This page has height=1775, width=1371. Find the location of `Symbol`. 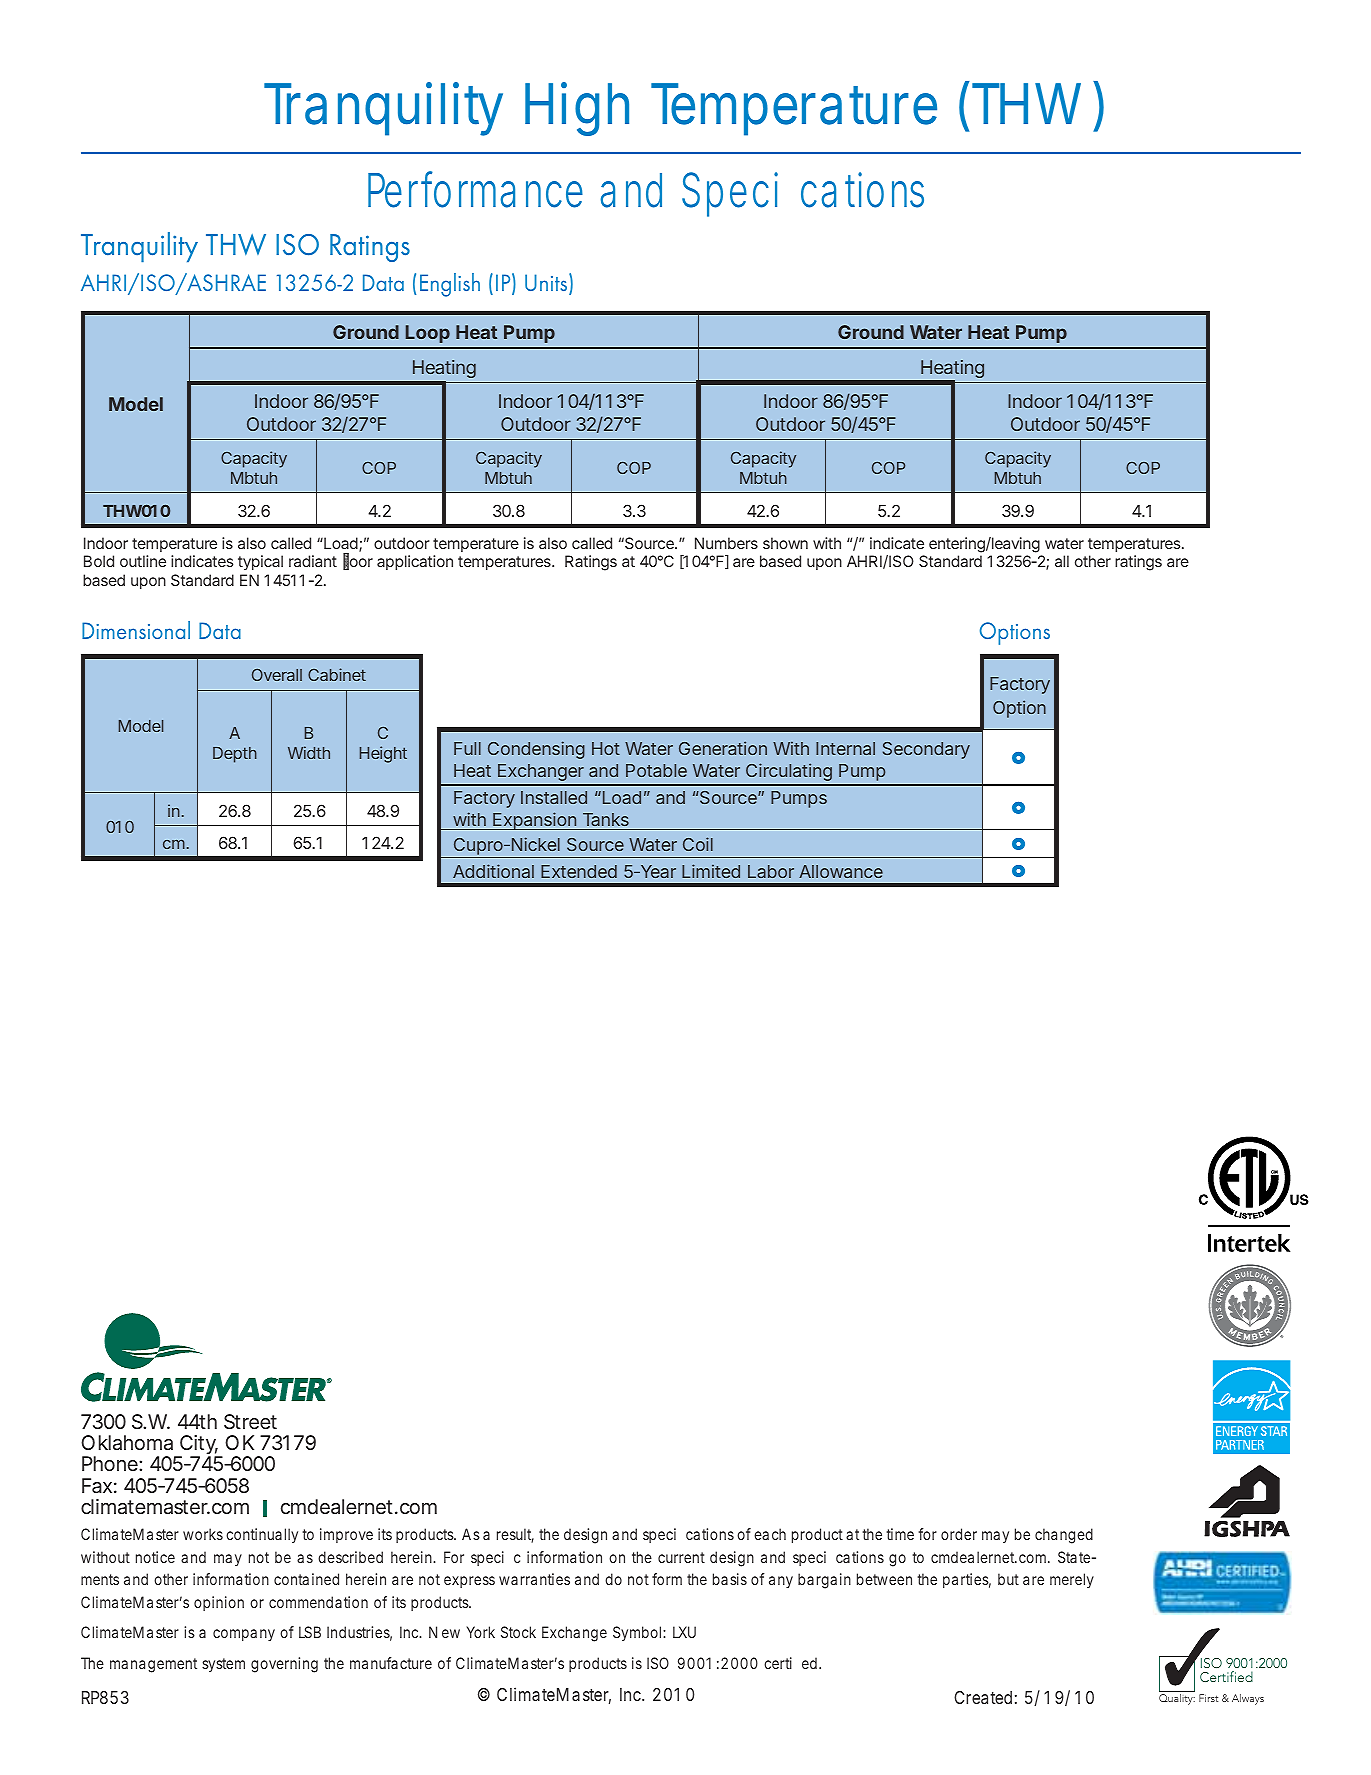

Symbol is located at coordinates (638, 1633).
